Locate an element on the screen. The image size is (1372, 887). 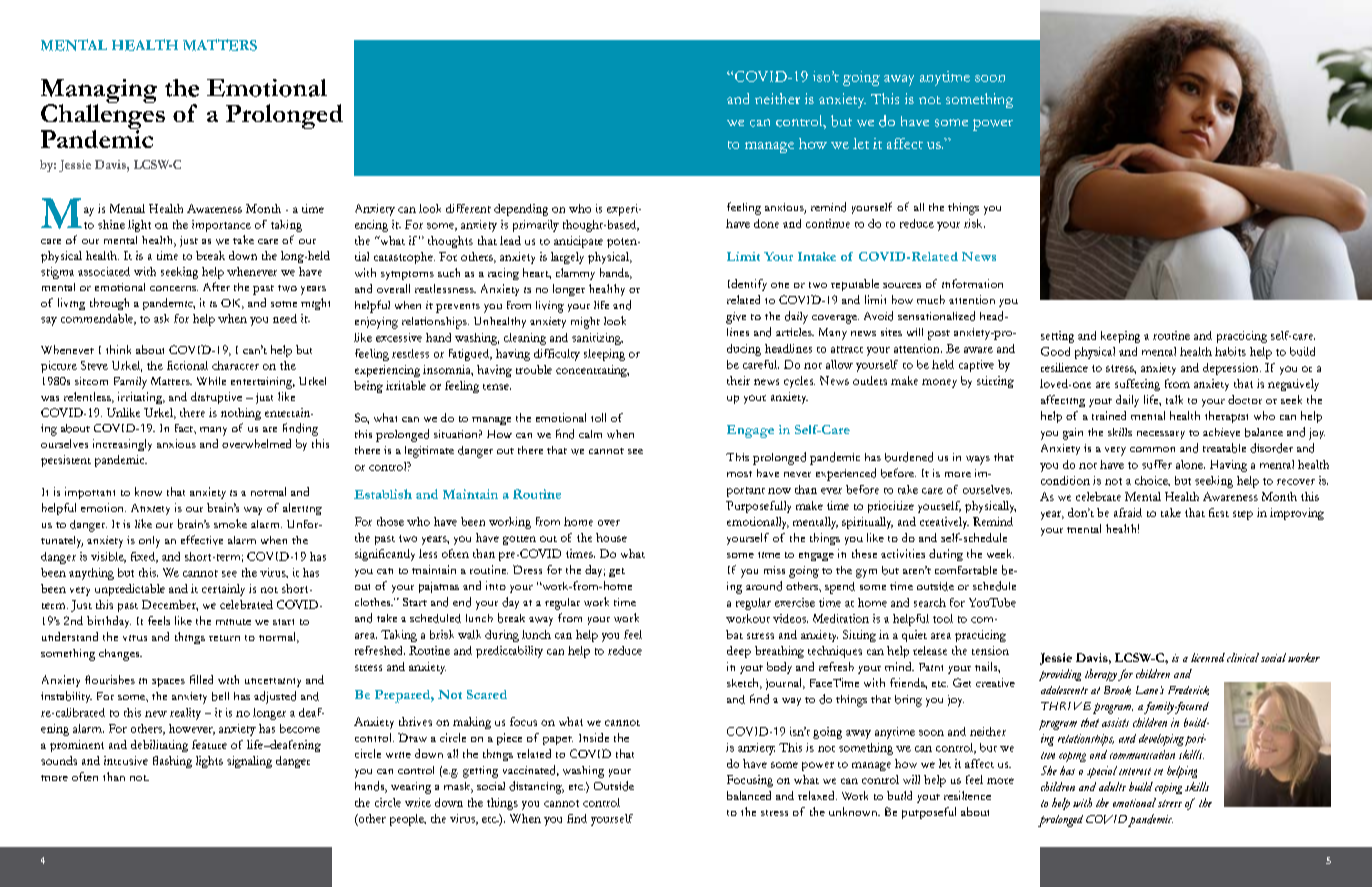
common is located at coordinates (1152, 449).
